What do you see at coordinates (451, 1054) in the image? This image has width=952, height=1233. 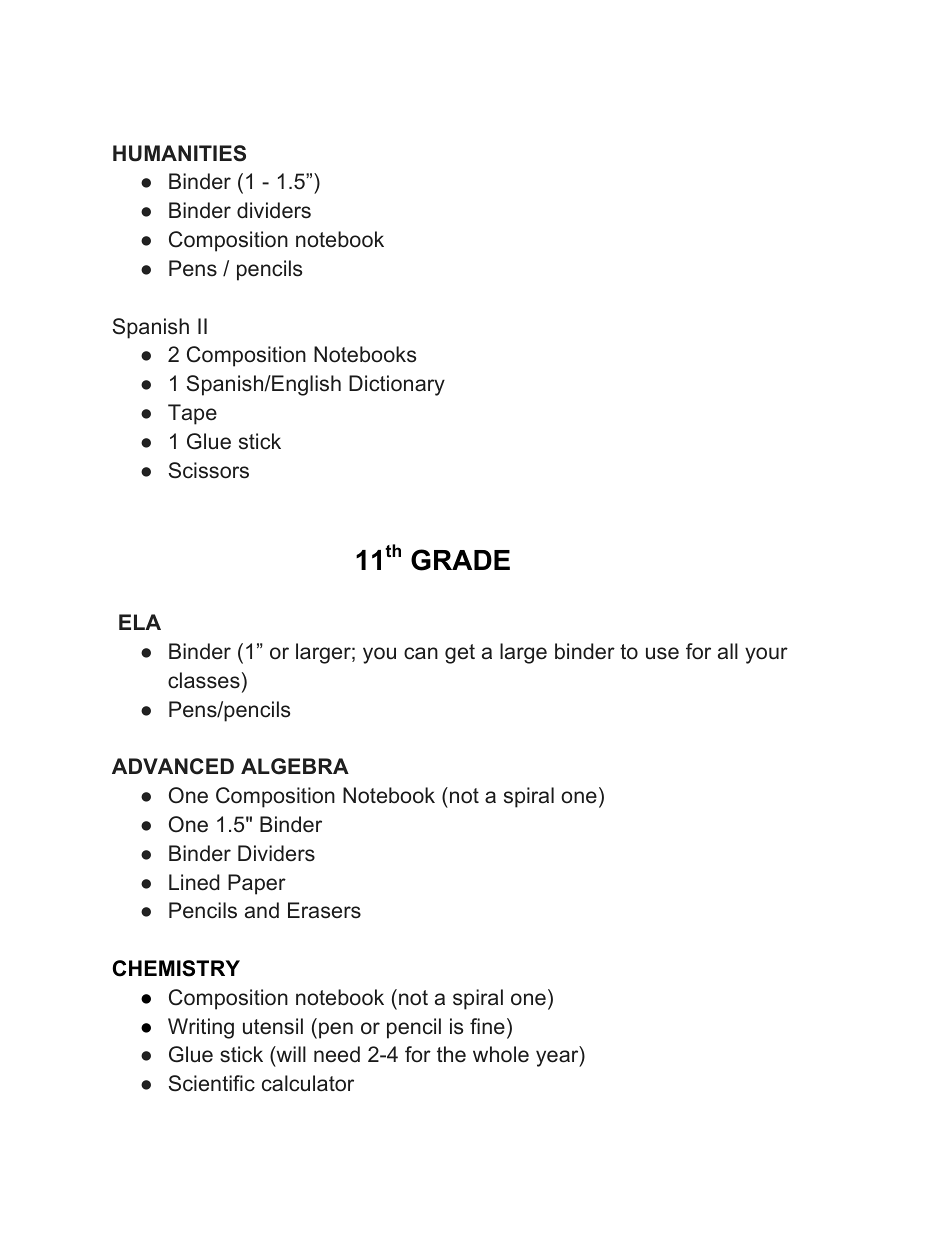 I see `the` at bounding box center [451, 1054].
